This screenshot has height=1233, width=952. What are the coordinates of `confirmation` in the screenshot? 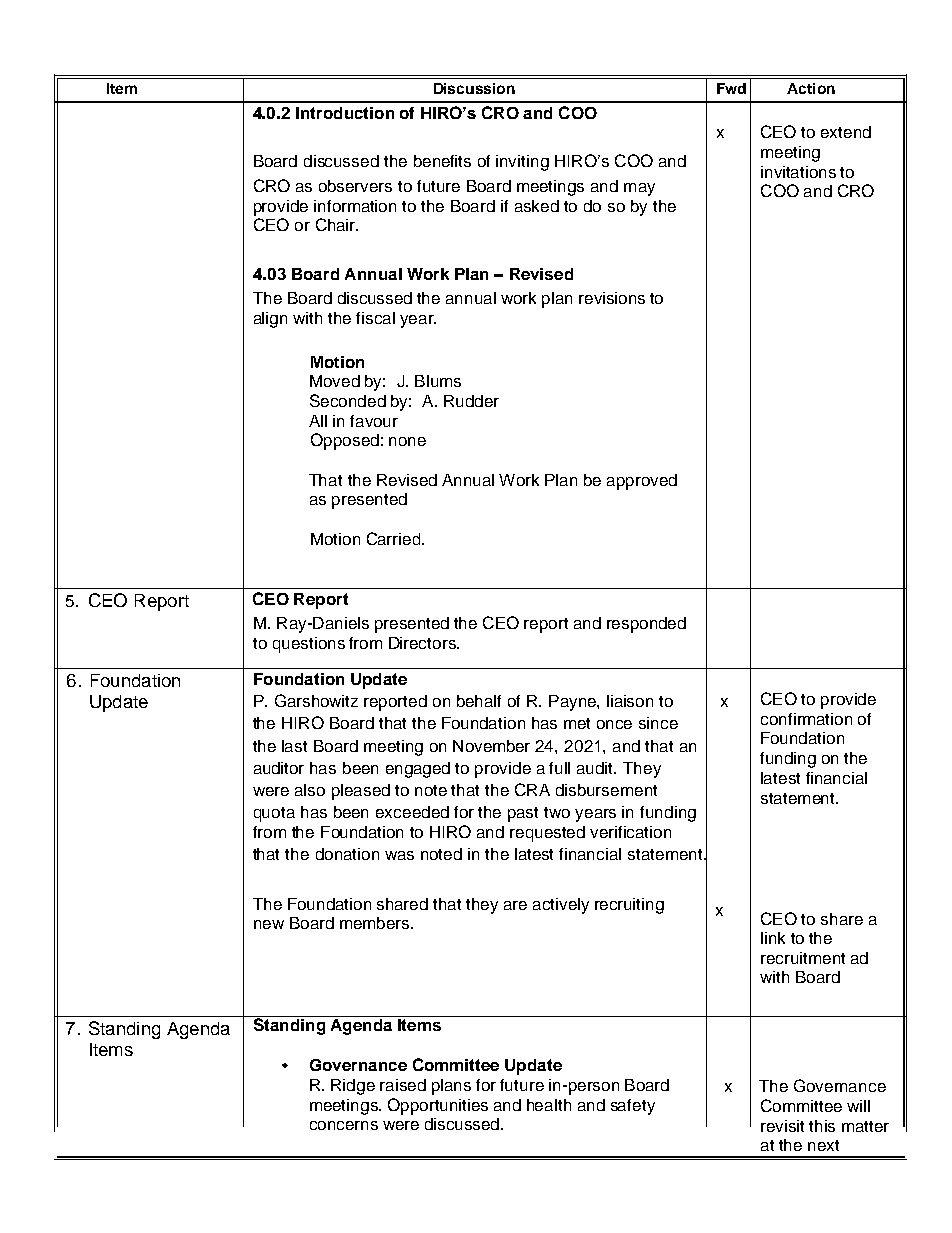 It's located at (806, 719).
